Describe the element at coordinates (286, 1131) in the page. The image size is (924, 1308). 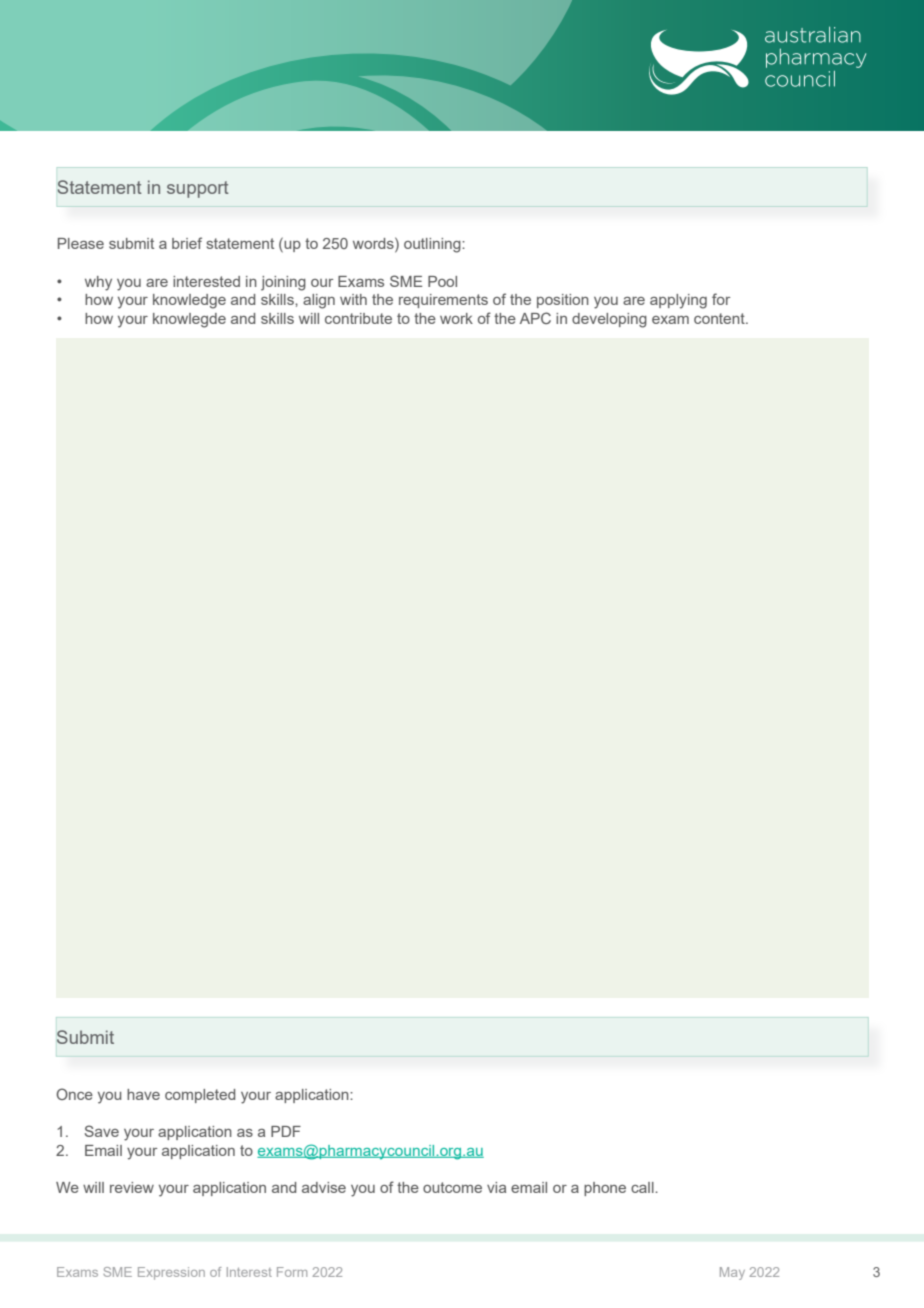
I see `PDF` at that location.
